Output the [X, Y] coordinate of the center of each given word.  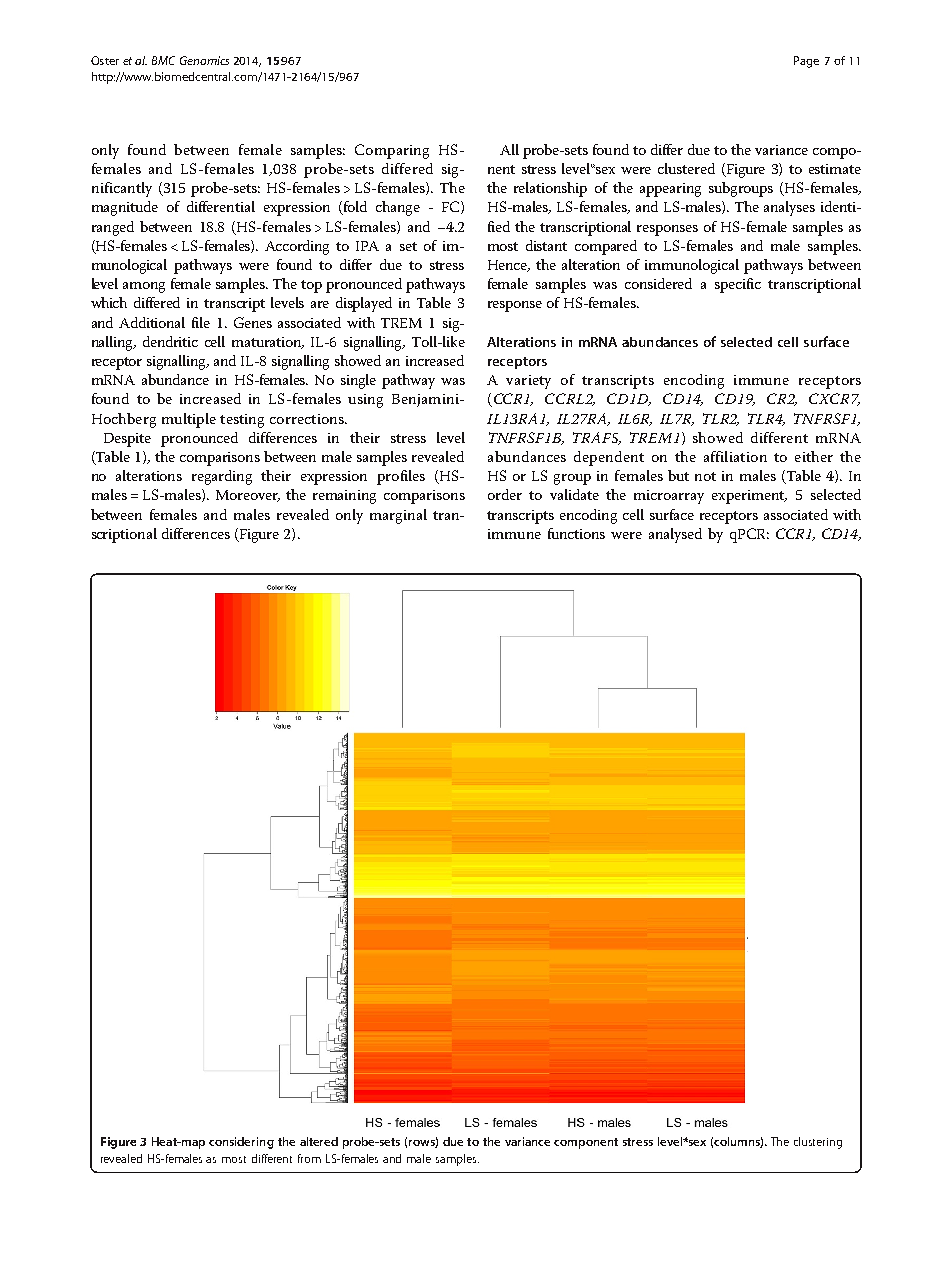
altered [319, 1141]
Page [806, 62]
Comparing [392, 151]
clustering [818, 1143]
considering [241, 1143]
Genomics [204, 60]
